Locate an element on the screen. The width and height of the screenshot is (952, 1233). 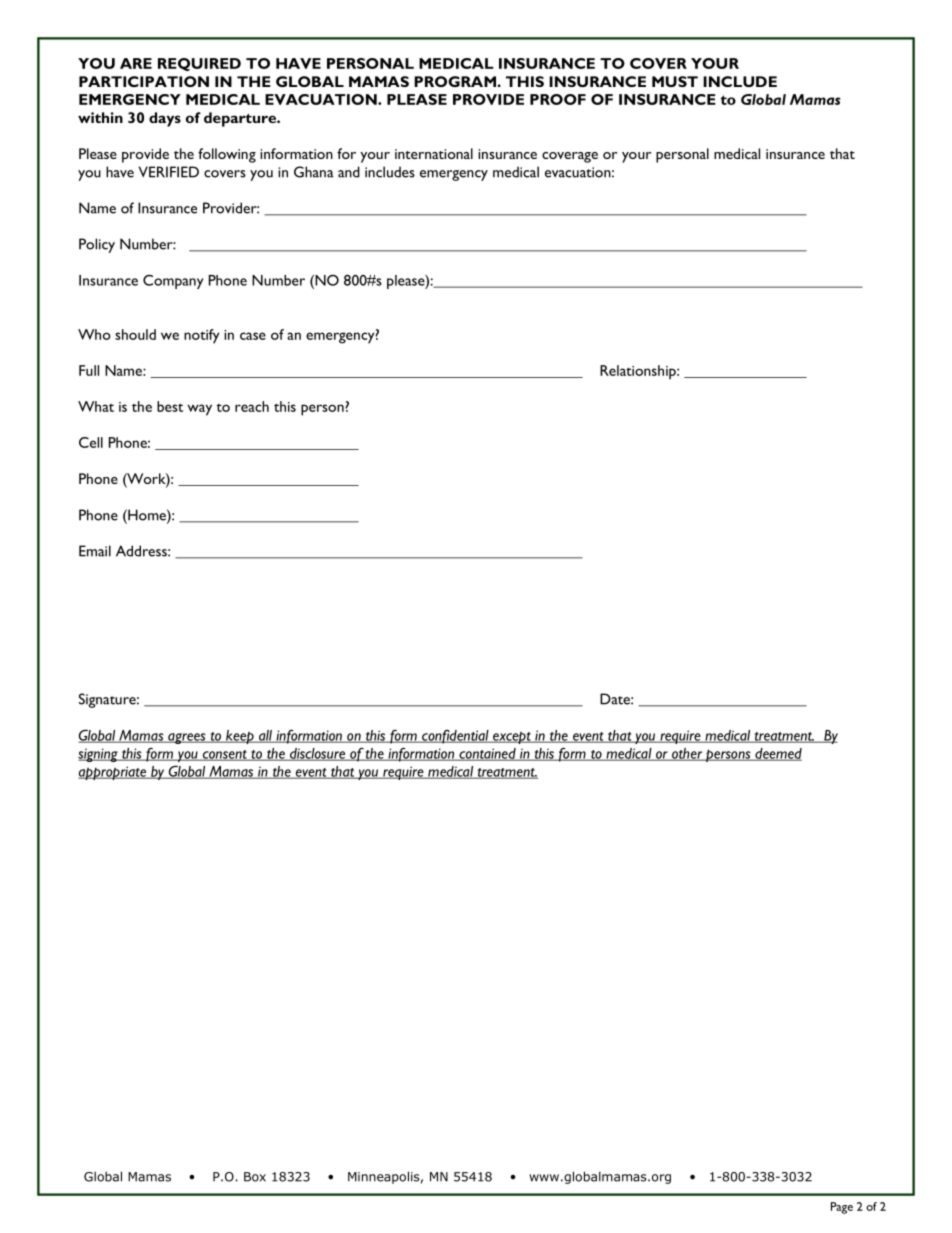
agrees is located at coordinates (187, 738).
